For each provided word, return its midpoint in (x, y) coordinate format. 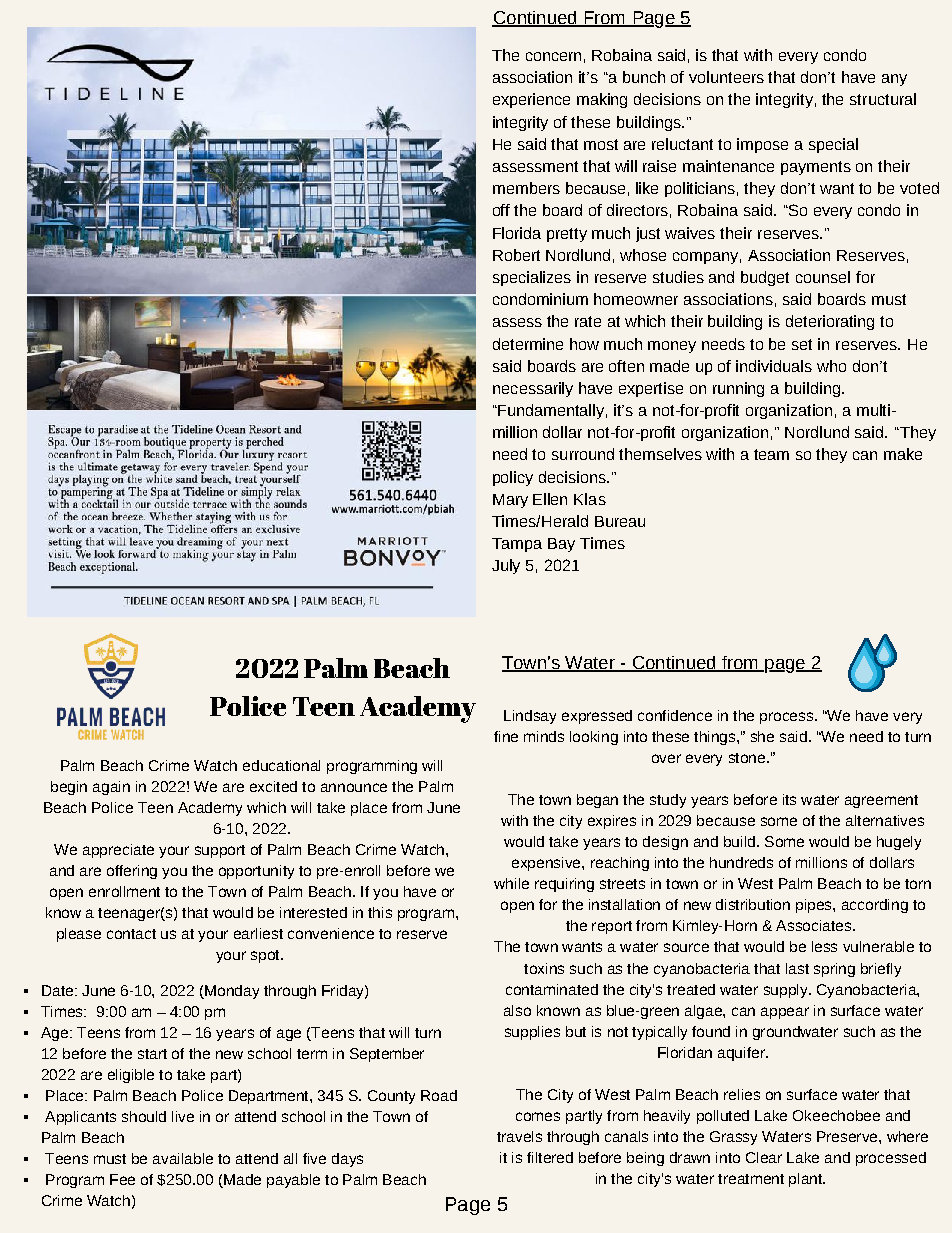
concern (553, 56)
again (111, 788)
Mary (510, 501)
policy (513, 478)
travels (519, 1136)
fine (506, 736)
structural (883, 99)
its (789, 799)
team (771, 454)
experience (531, 100)
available (183, 1158)
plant (807, 1180)
